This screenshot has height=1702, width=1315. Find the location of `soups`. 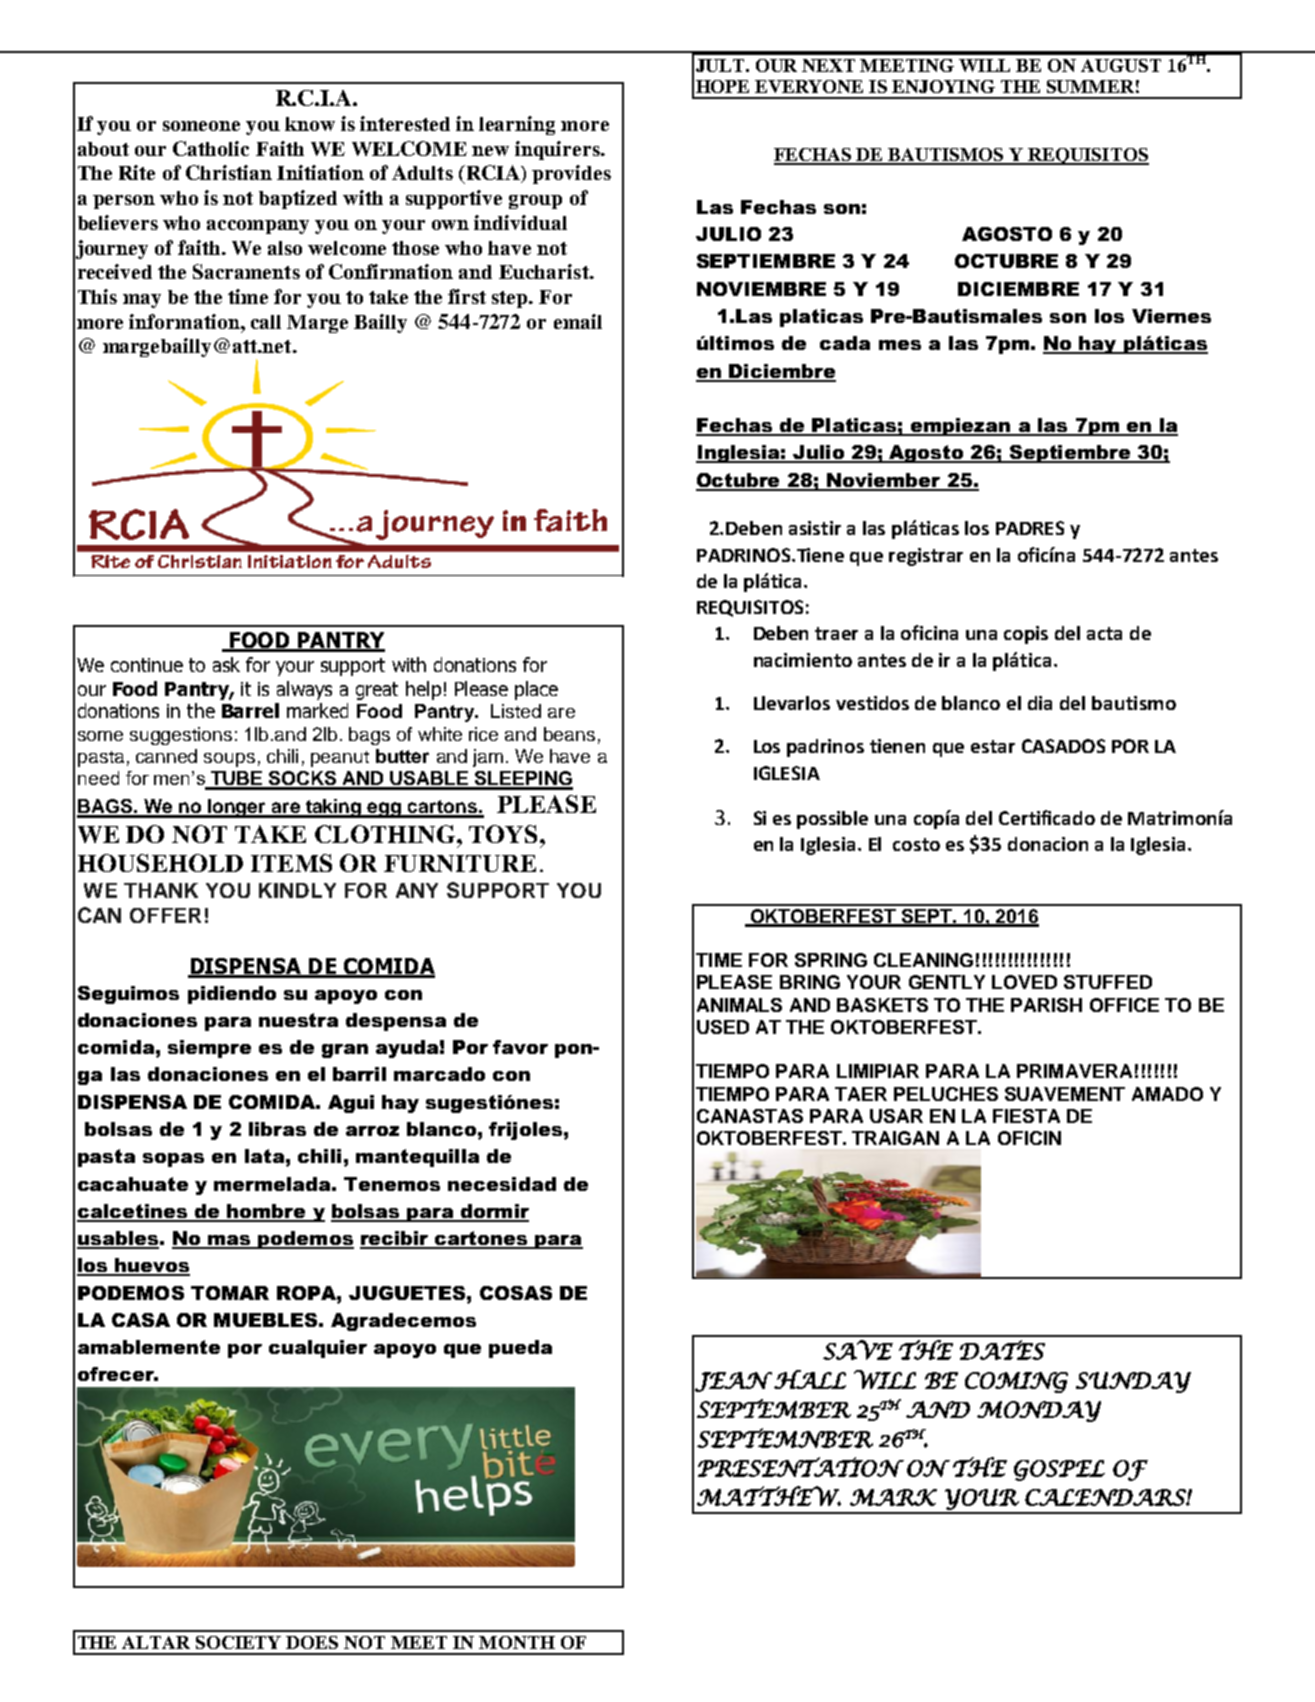

soups is located at coordinates (229, 760).
